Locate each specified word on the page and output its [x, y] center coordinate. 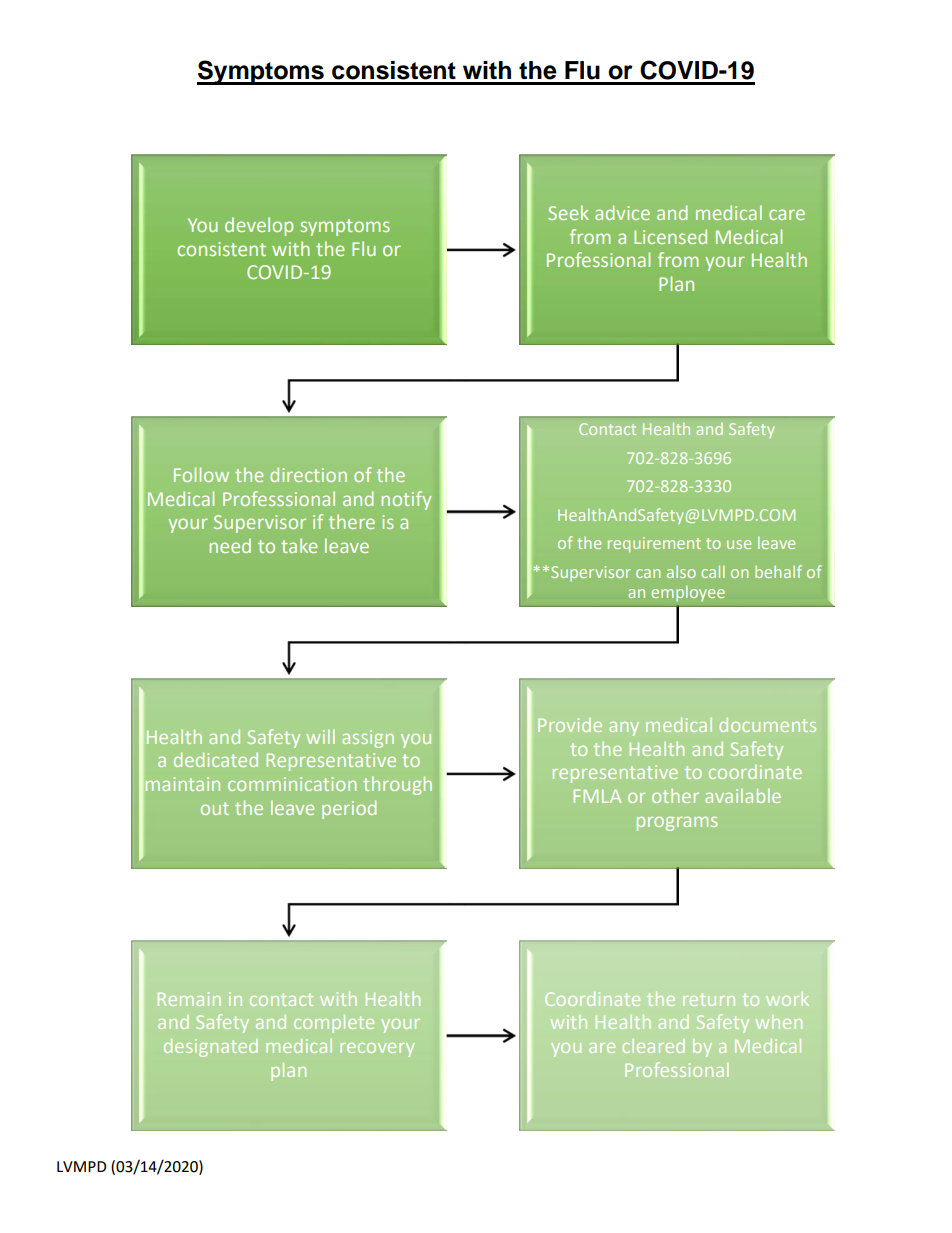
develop [259, 226]
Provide [570, 725]
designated [211, 1048]
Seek [568, 212]
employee [688, 593]
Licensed [670, 236]
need [230, 545]
